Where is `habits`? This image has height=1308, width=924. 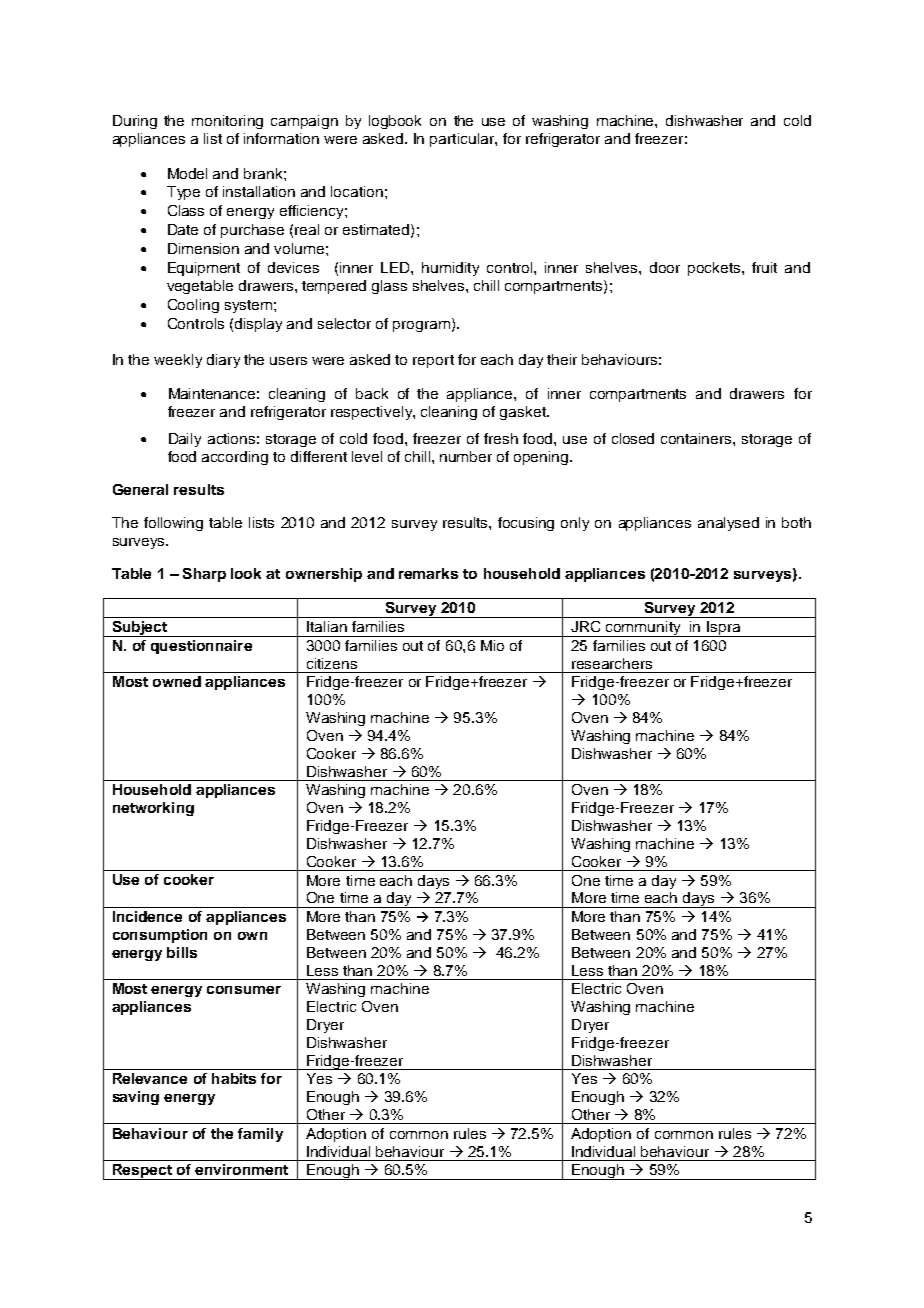 habits is located at coordinates (234, 1078).
